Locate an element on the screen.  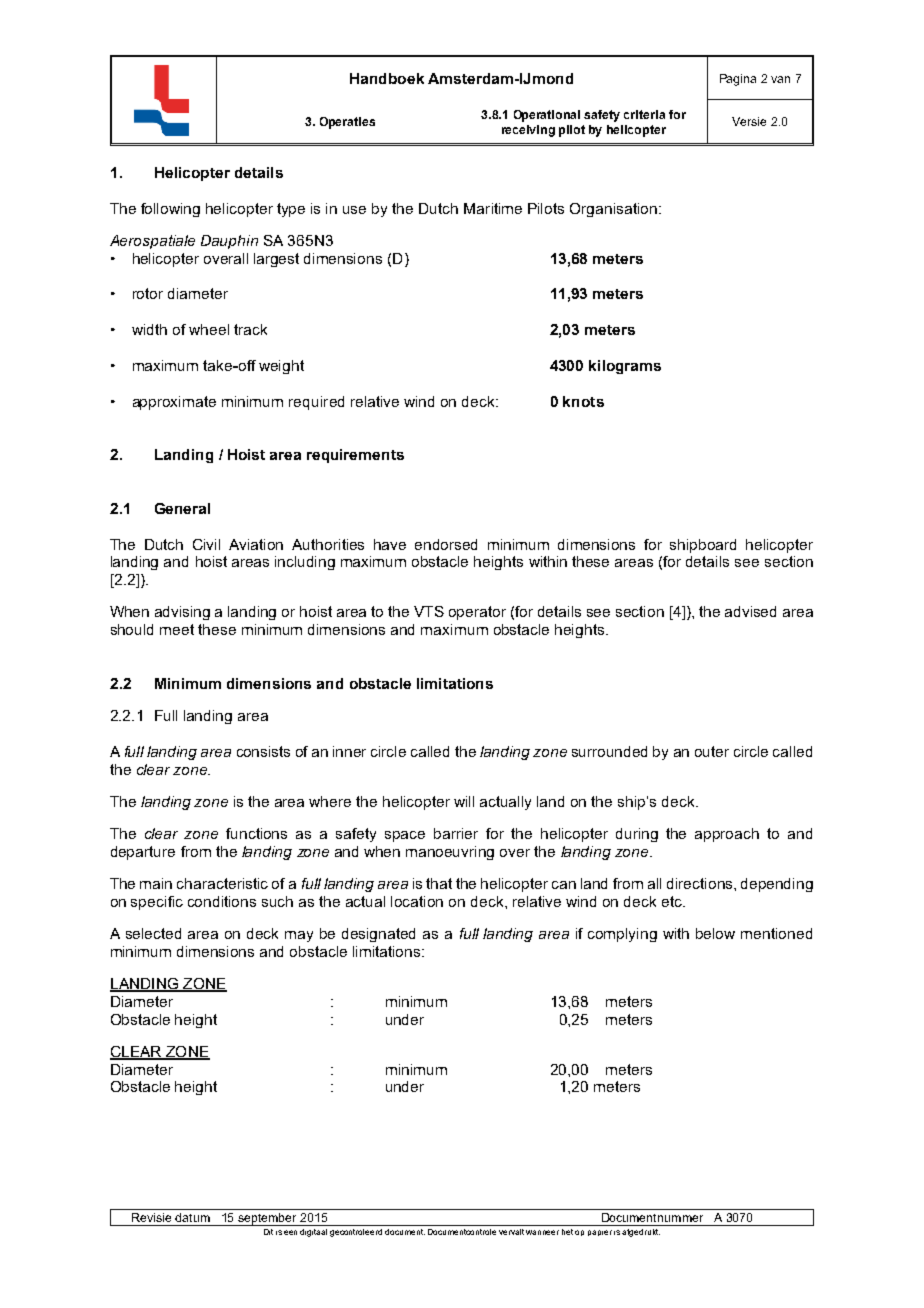
following is located at coordinates (170, 210).
